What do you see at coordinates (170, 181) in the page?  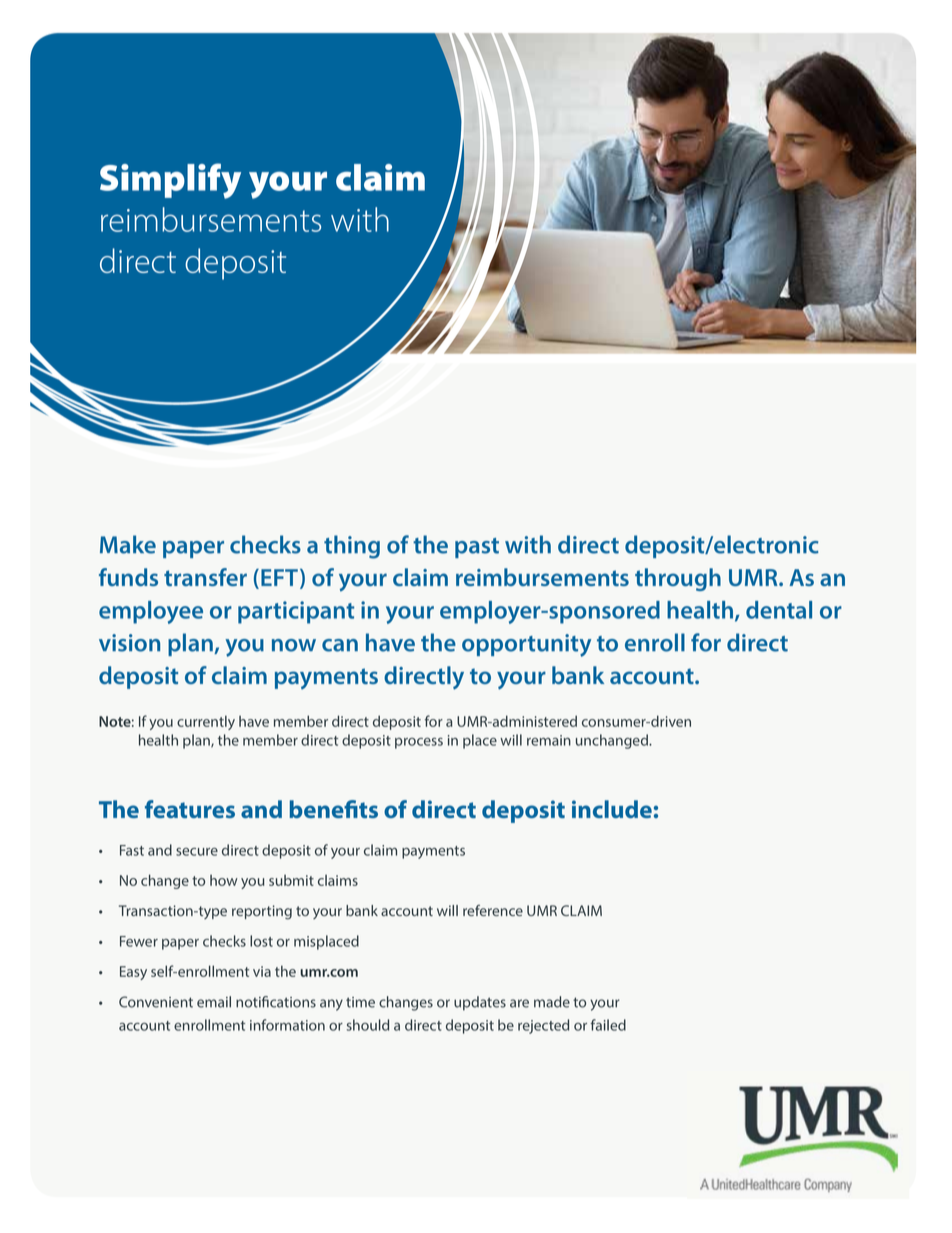 I see `Simplify` at bounding box center [170, 181].
